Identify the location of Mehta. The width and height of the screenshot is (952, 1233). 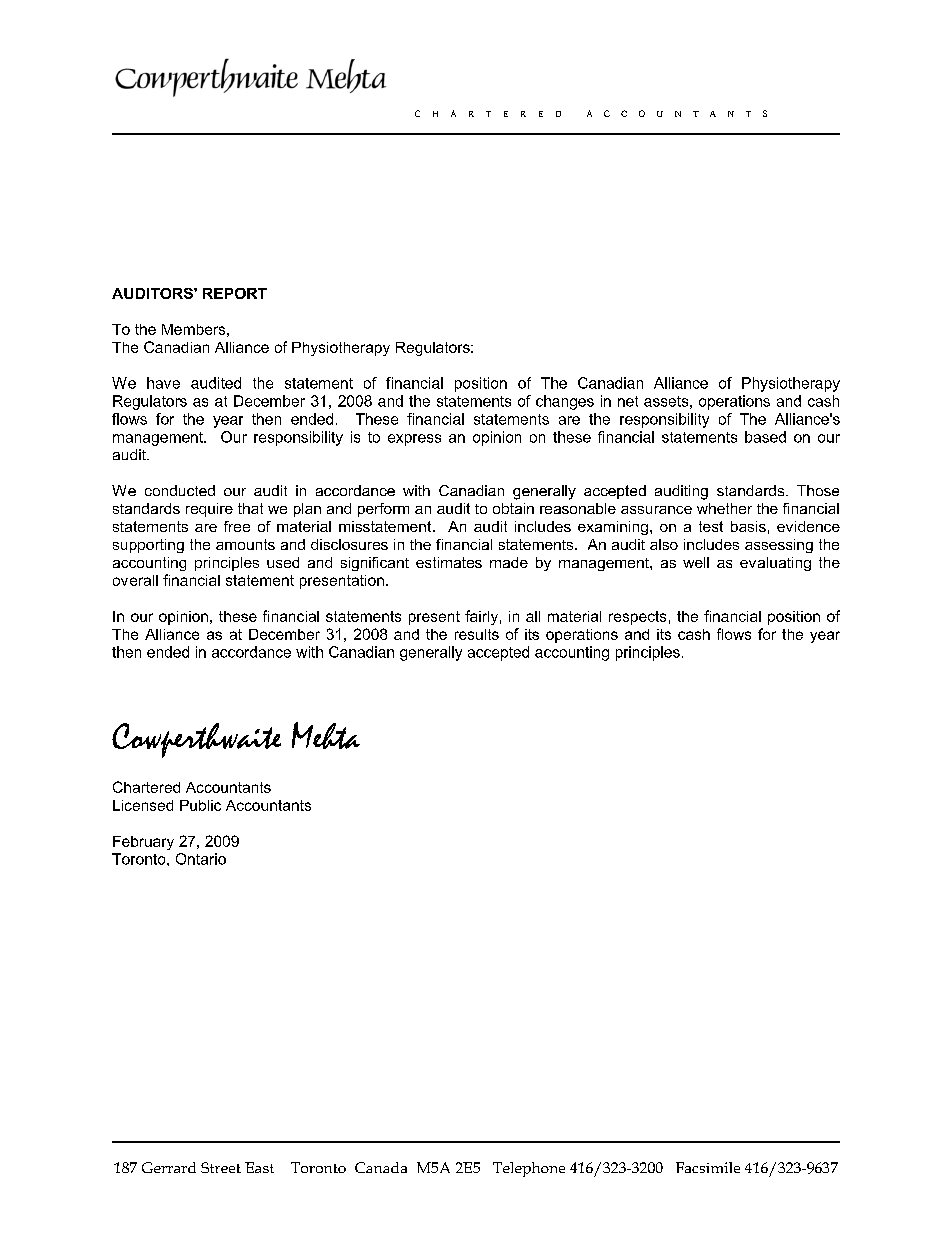
(326, 735).
